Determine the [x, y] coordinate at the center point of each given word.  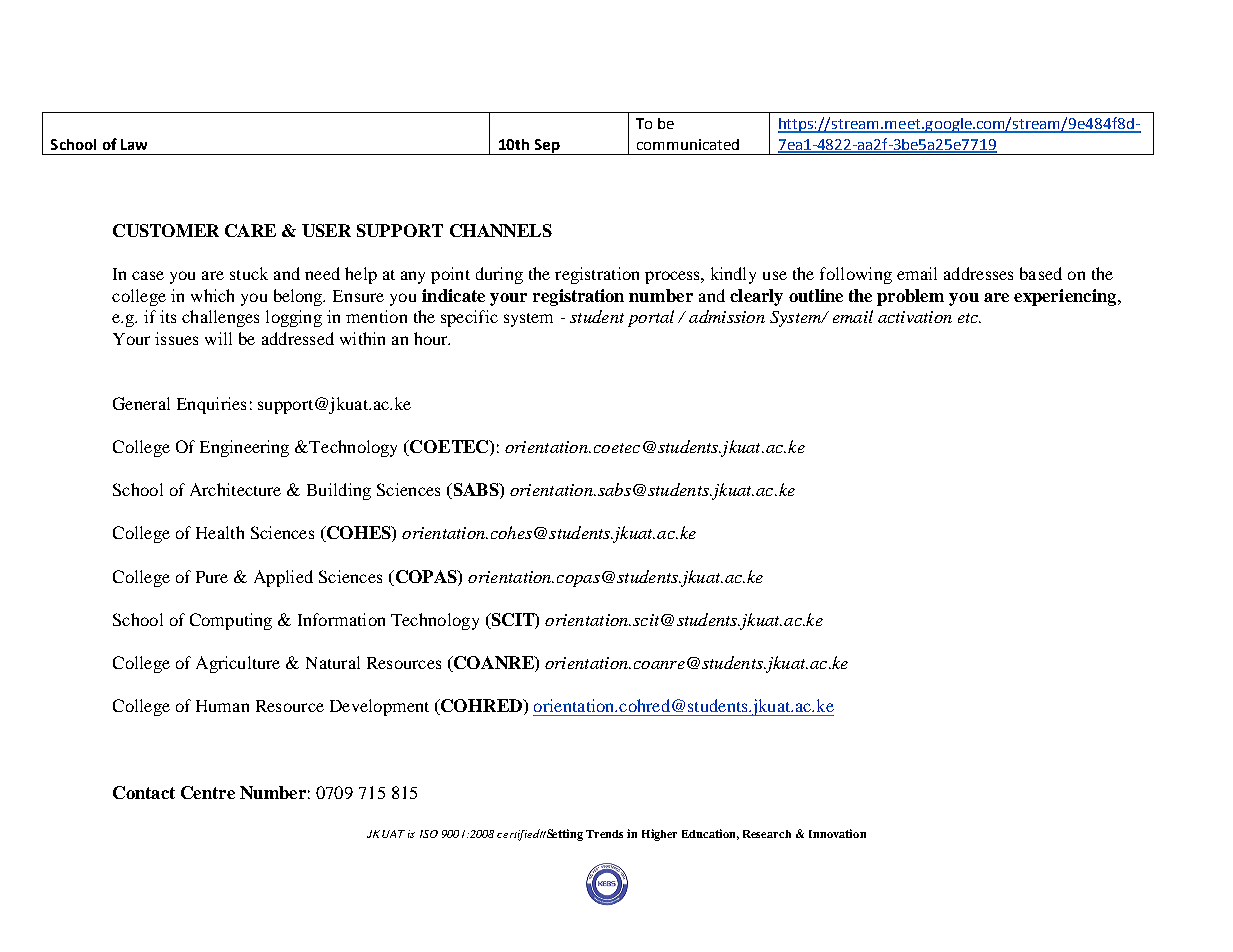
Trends [604, 834]
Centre [208, 792]
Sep [547, 147]
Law [134, 144]
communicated [688, 144]
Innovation [837, 833]
